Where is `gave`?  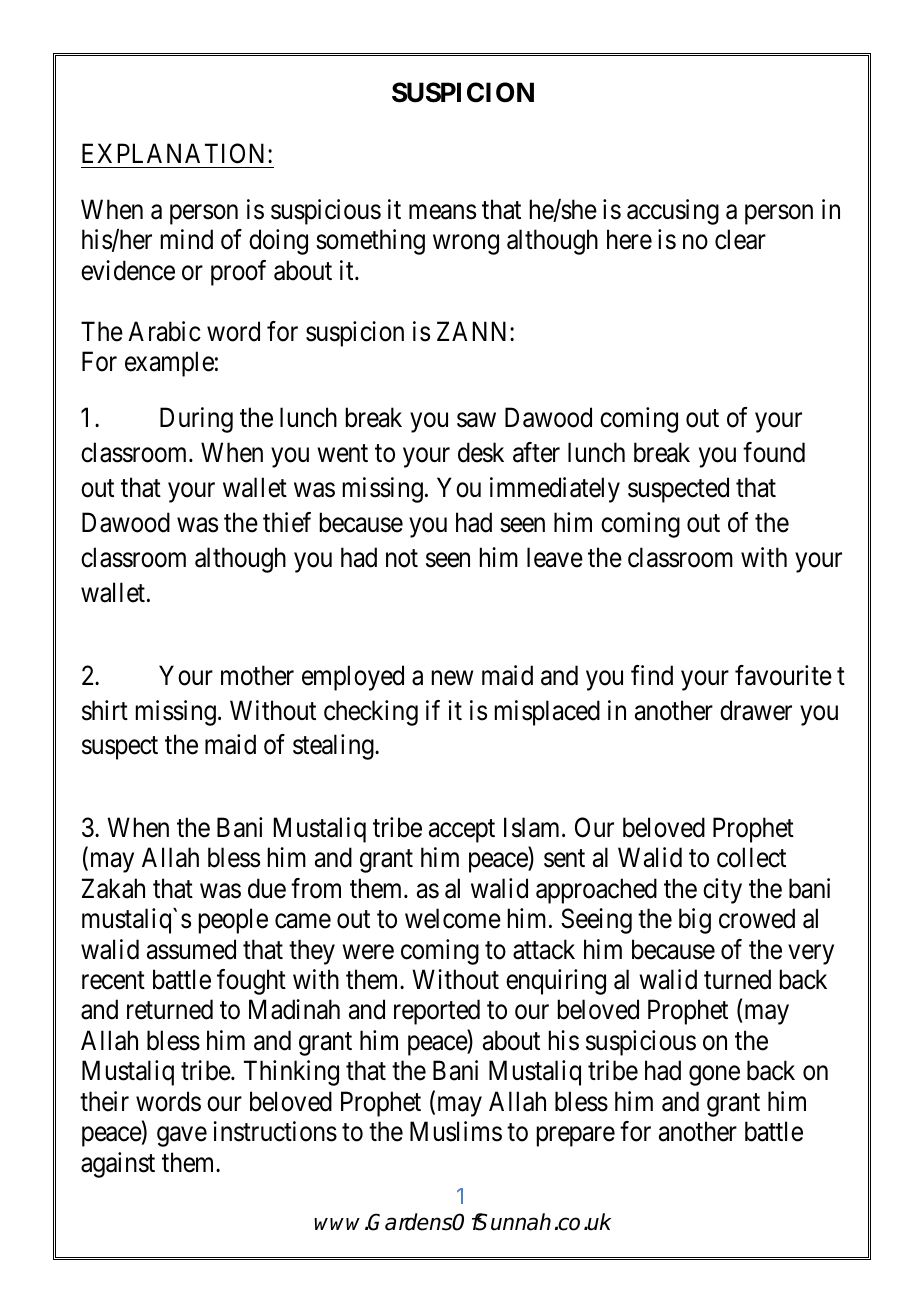
gave is located at coordinates (182, 1137).
